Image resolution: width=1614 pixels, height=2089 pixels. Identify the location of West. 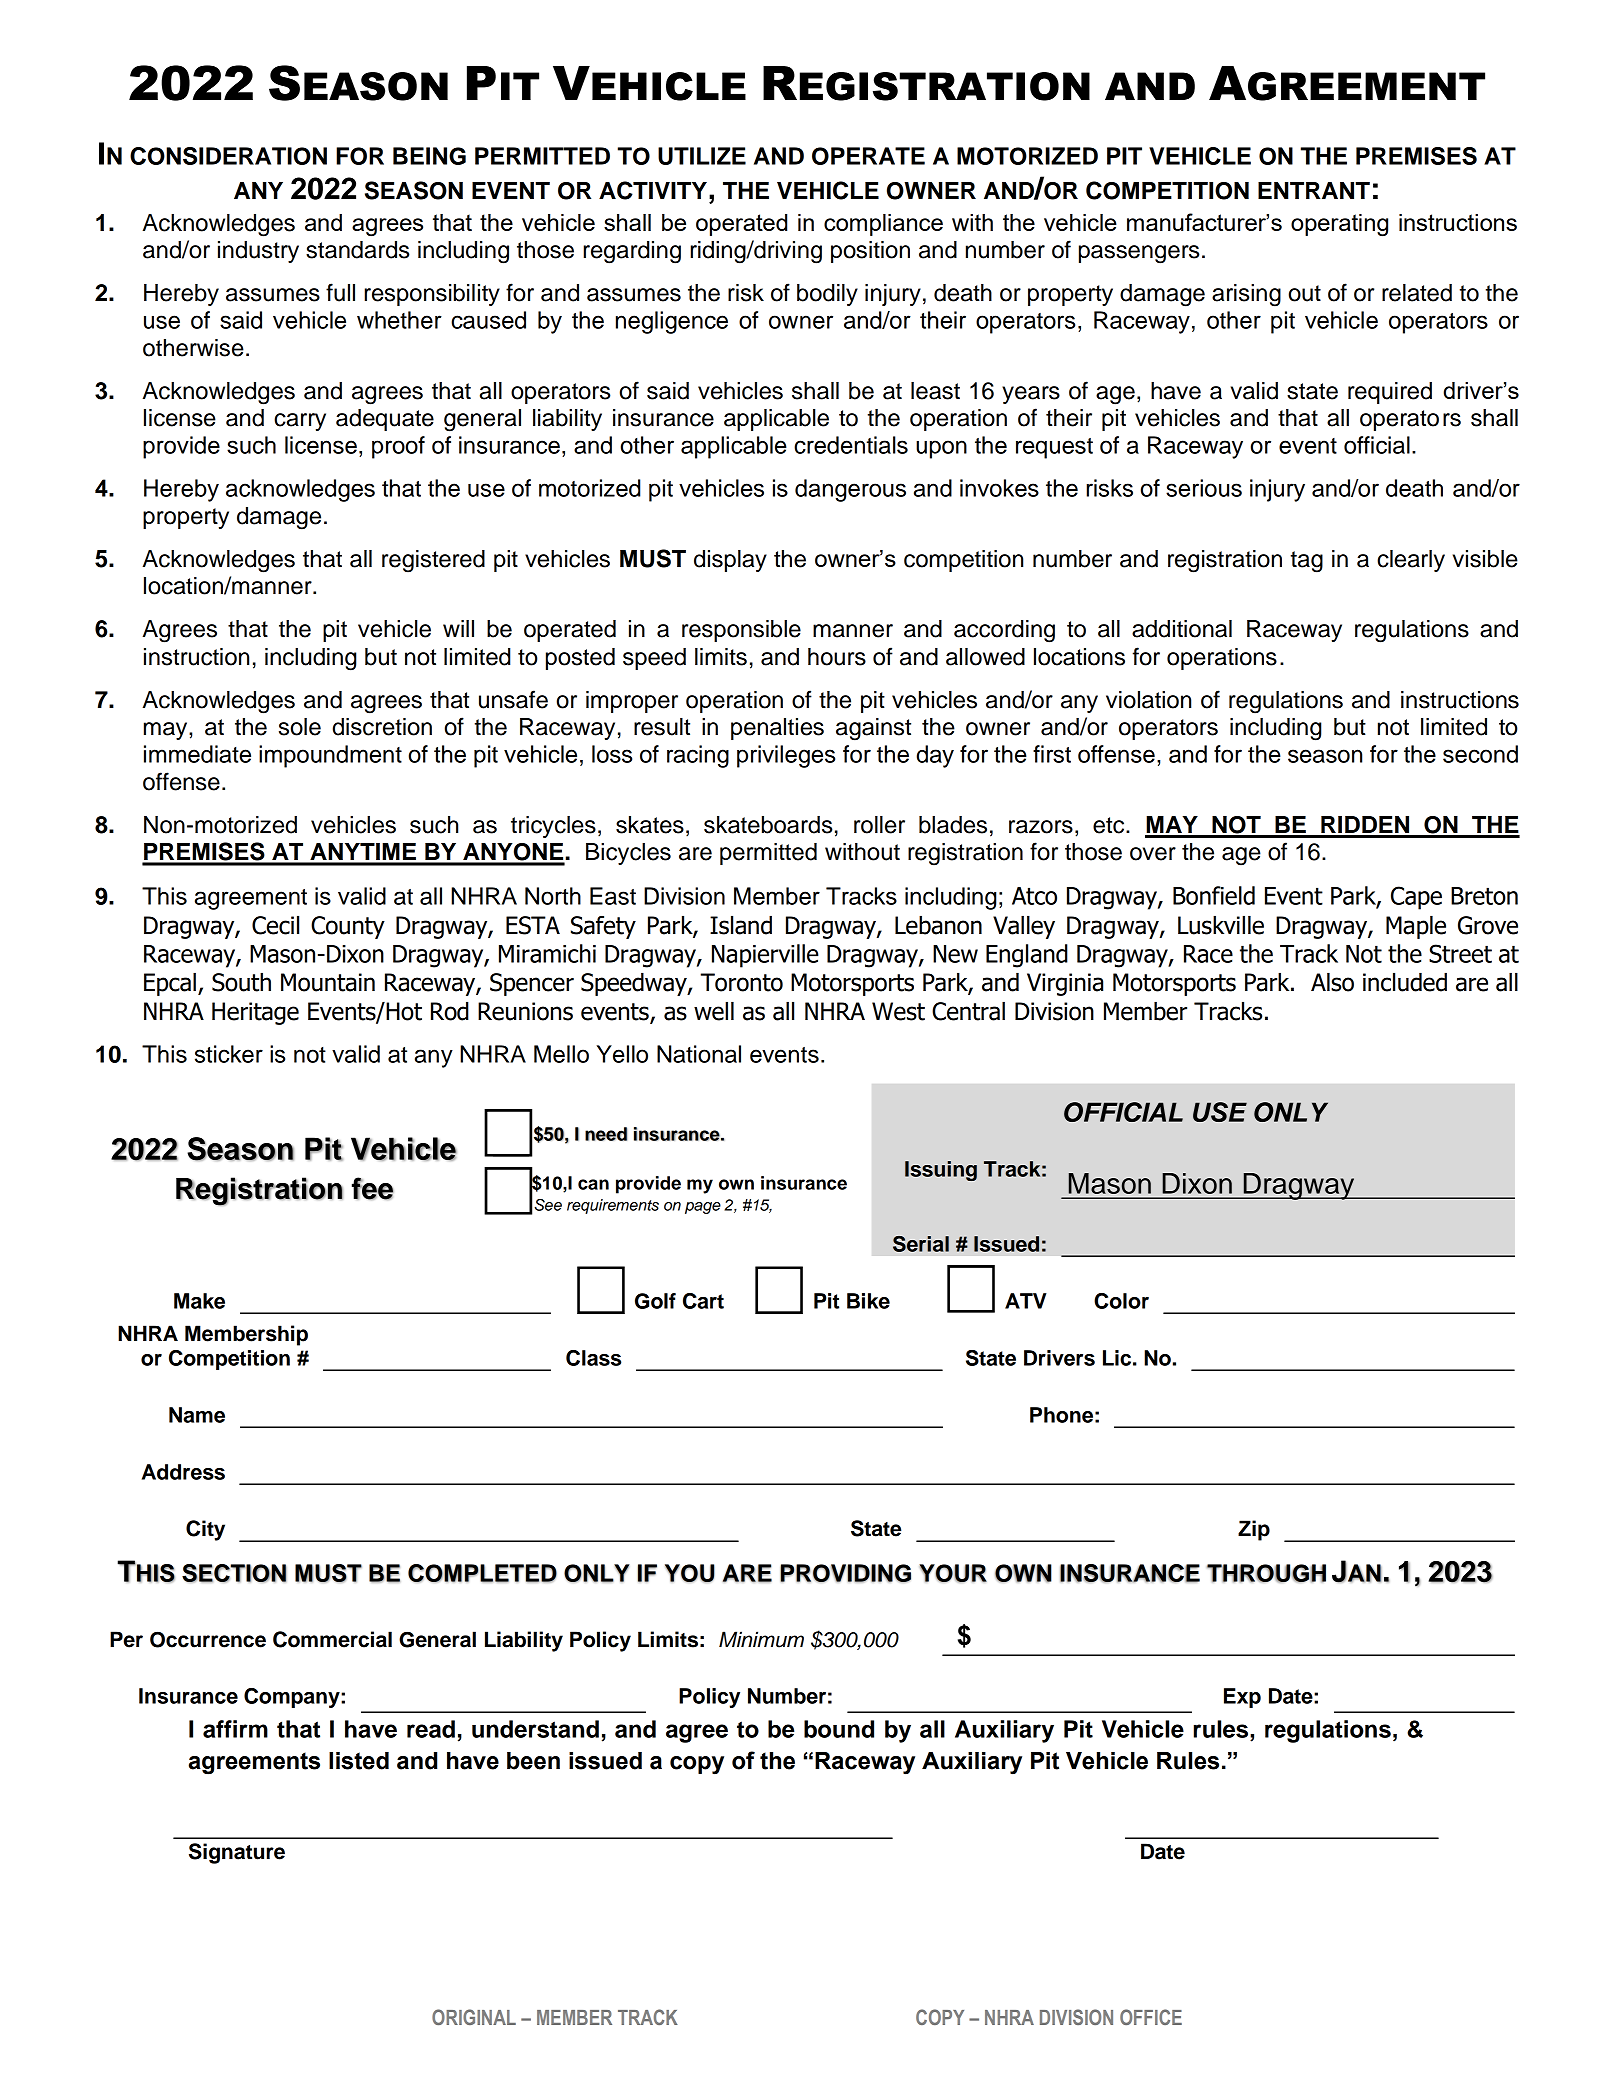
(898, 1011).
